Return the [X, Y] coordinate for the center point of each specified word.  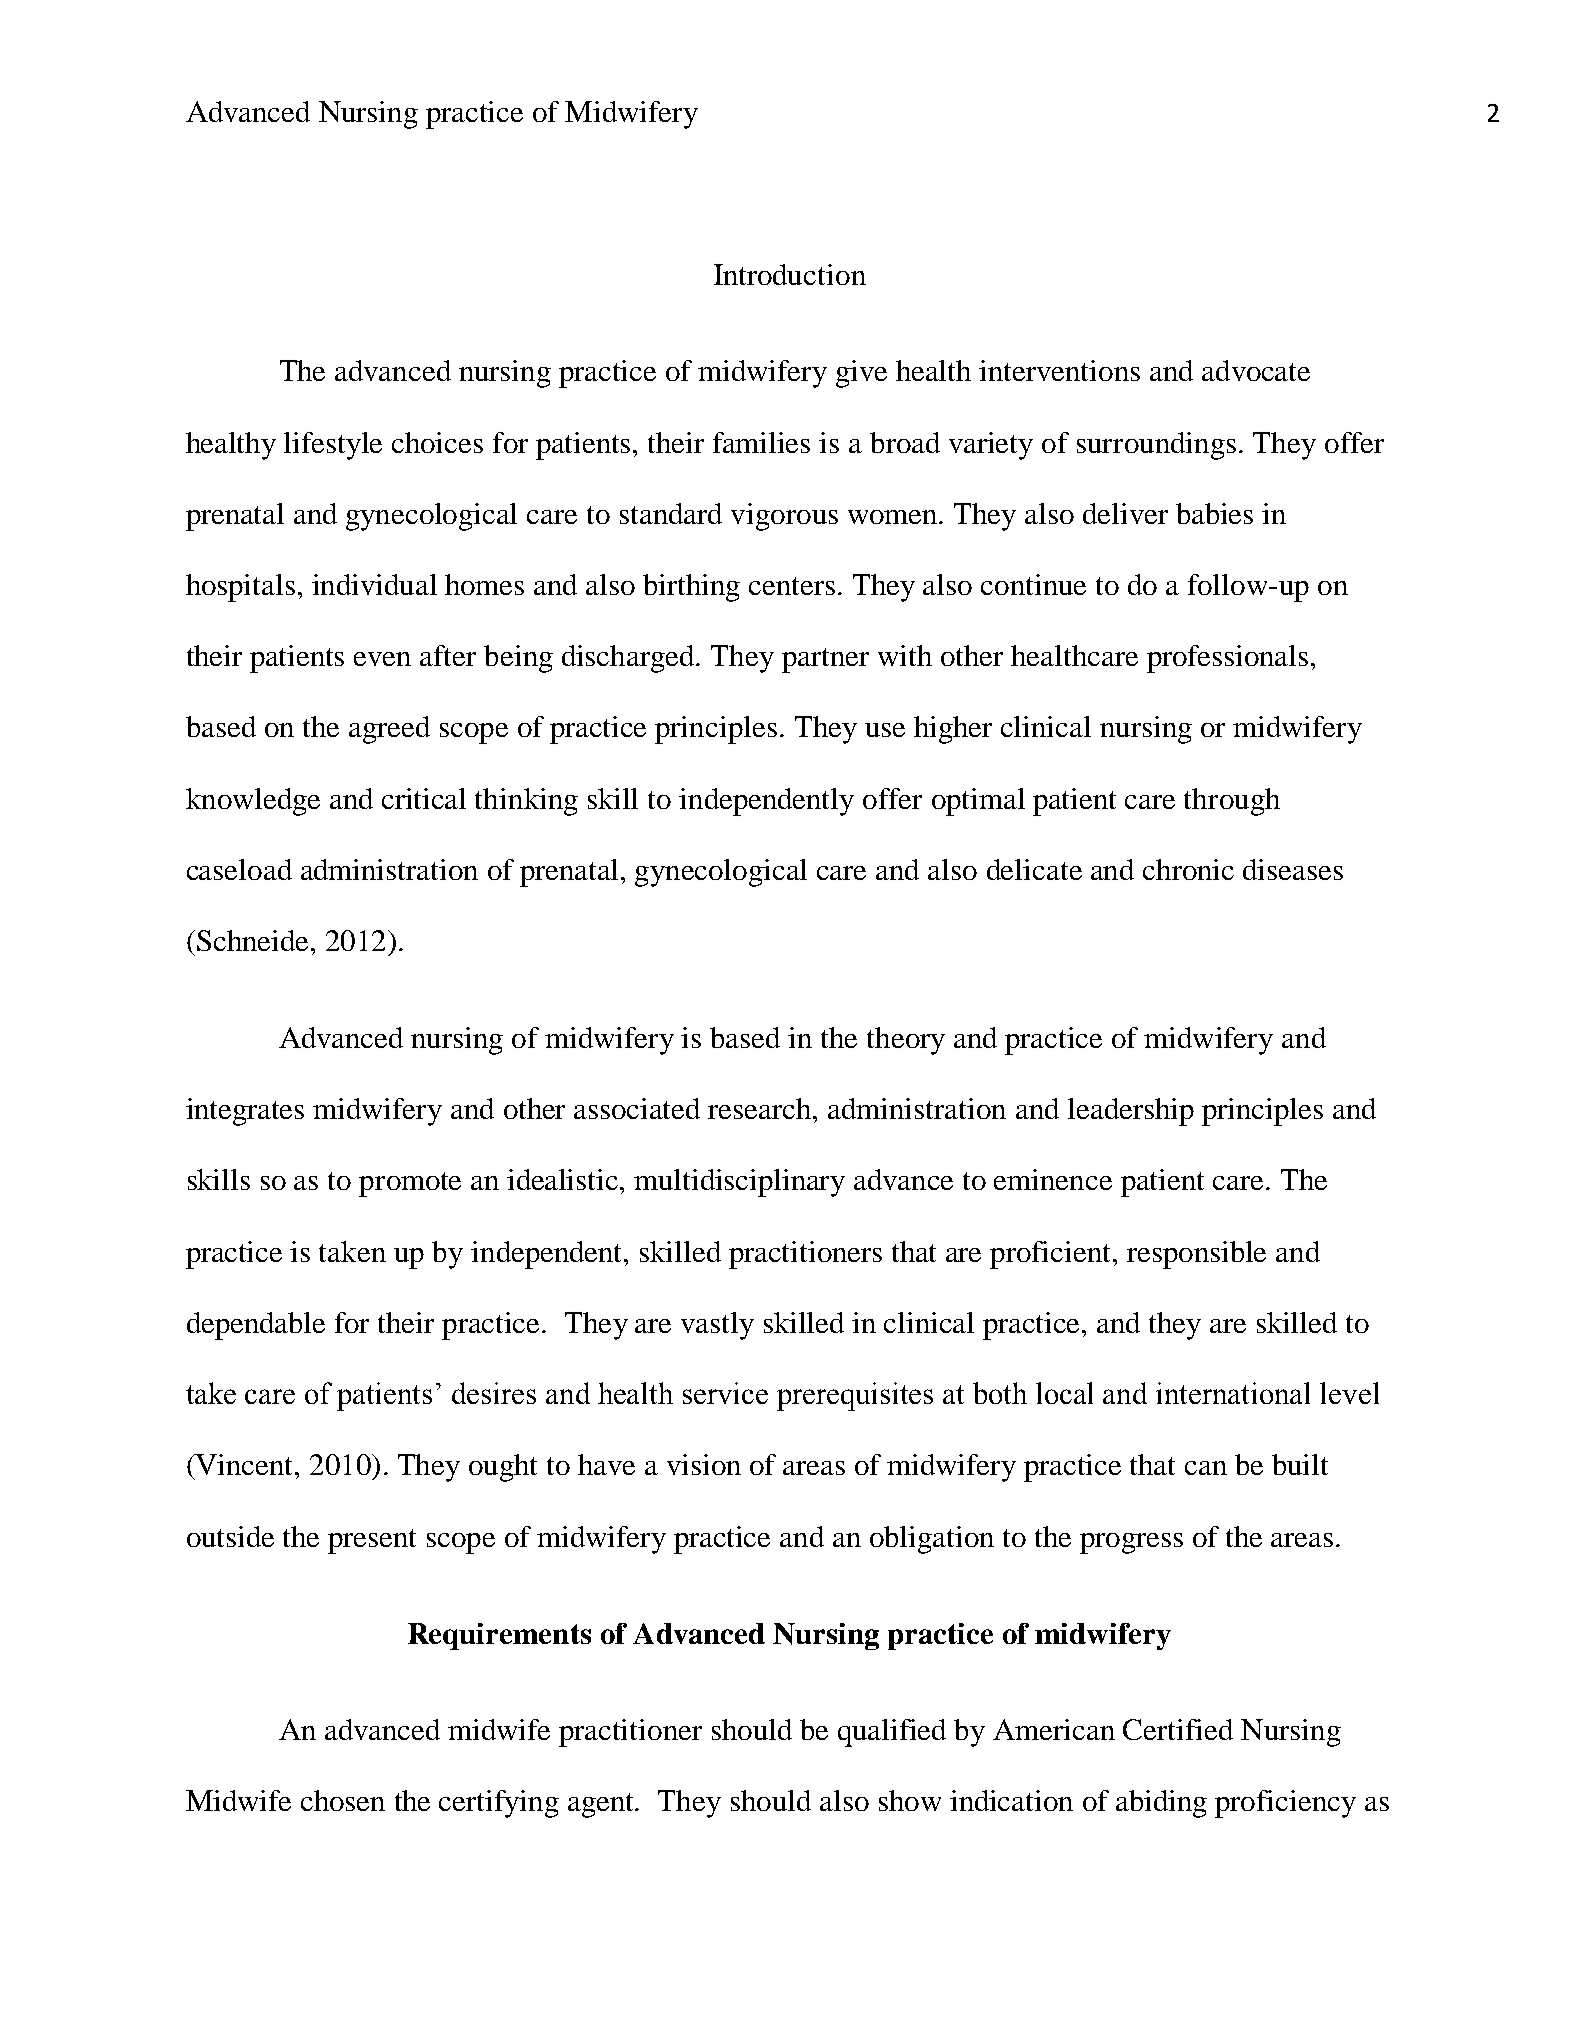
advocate [1256, 370]
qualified [892, 1733]
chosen [343, 1800]
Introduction [790, 274]
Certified [1178, 1729]
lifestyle [333, 446]
